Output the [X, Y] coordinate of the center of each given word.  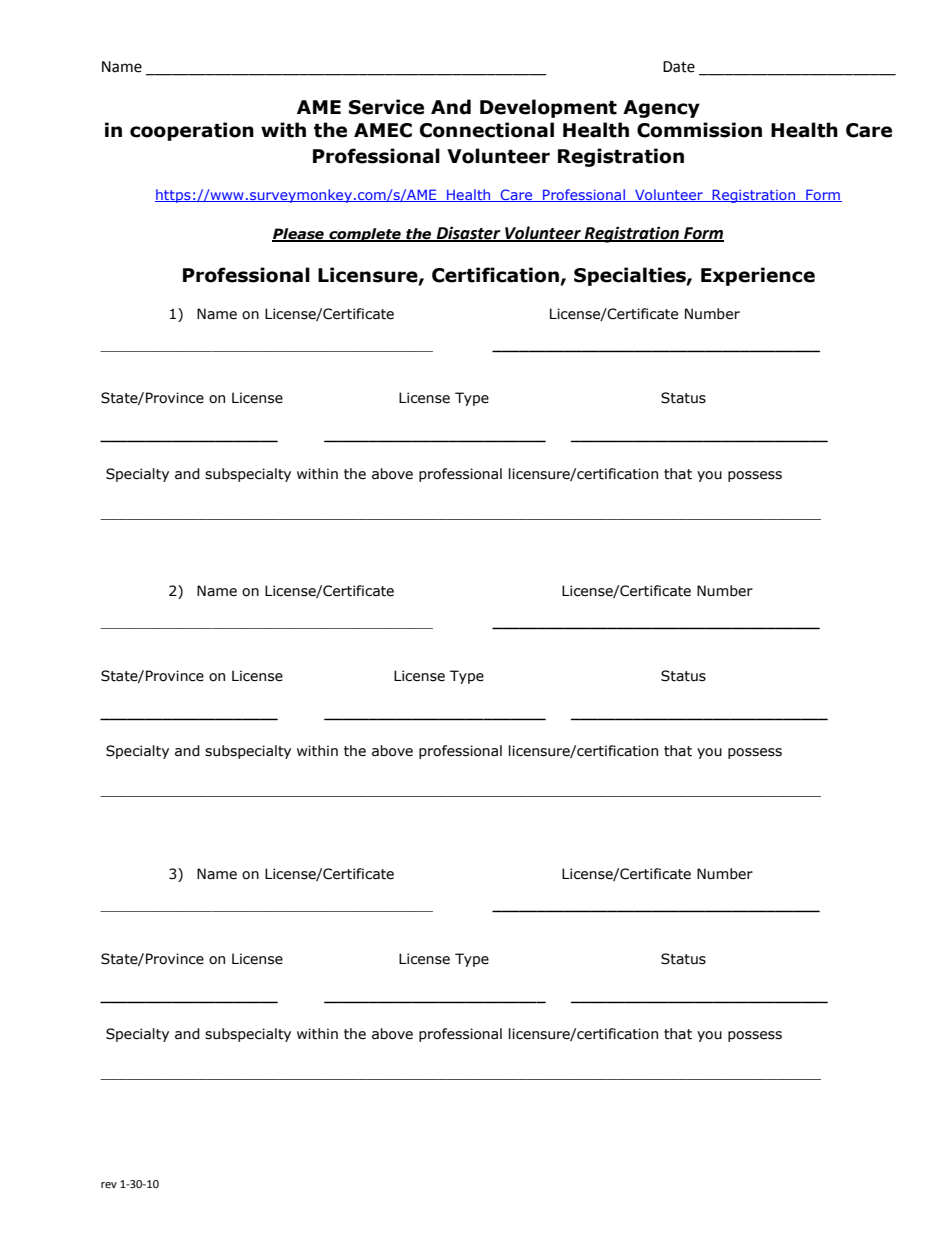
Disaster [469, 234]
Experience [758, 276]
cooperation [192, 131]
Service [386, 107]
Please [299, 235]
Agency [661, 109]
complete [365, 235]
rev [109, 1185]
